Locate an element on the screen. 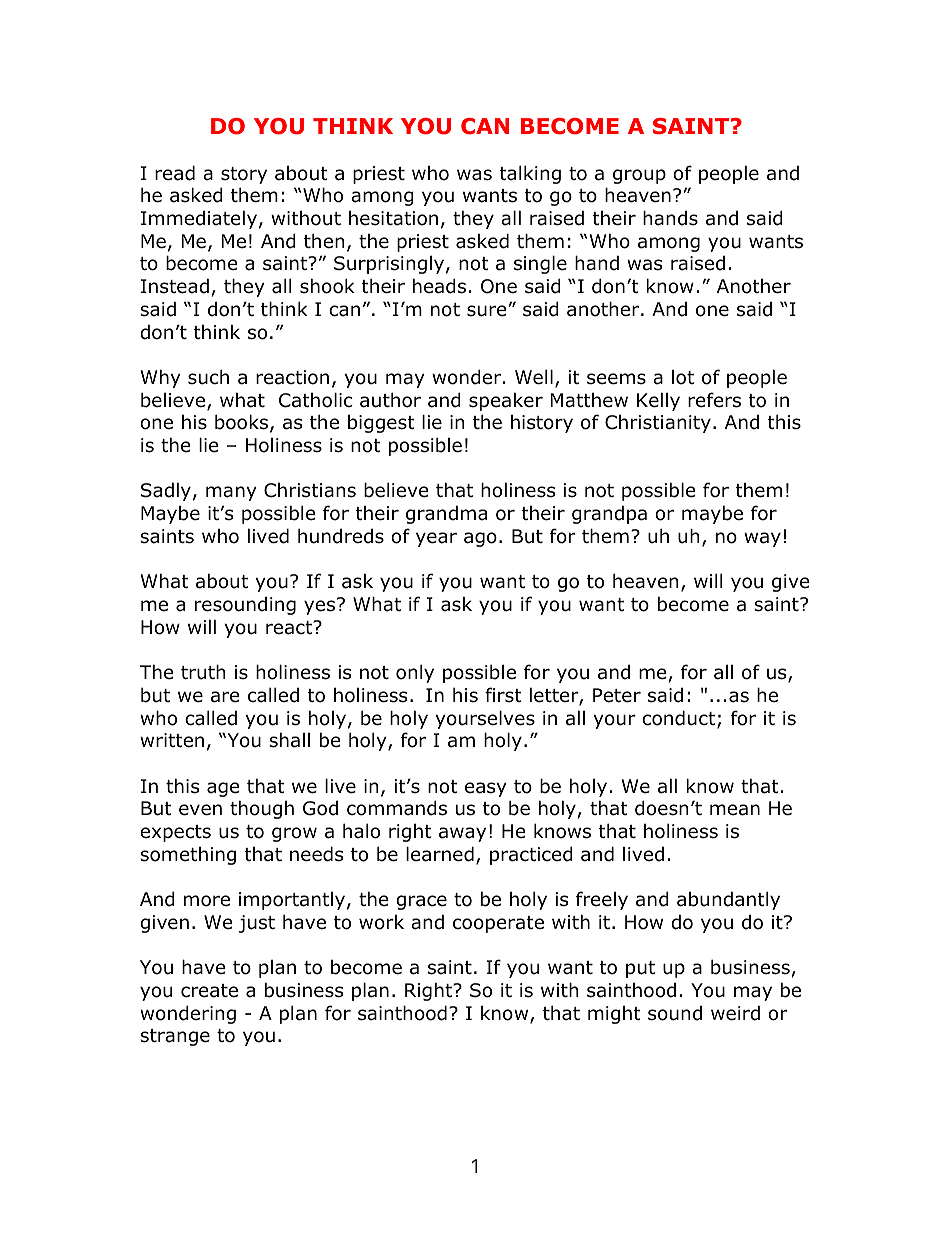  cooperate is located at coordinates (498, 924).
